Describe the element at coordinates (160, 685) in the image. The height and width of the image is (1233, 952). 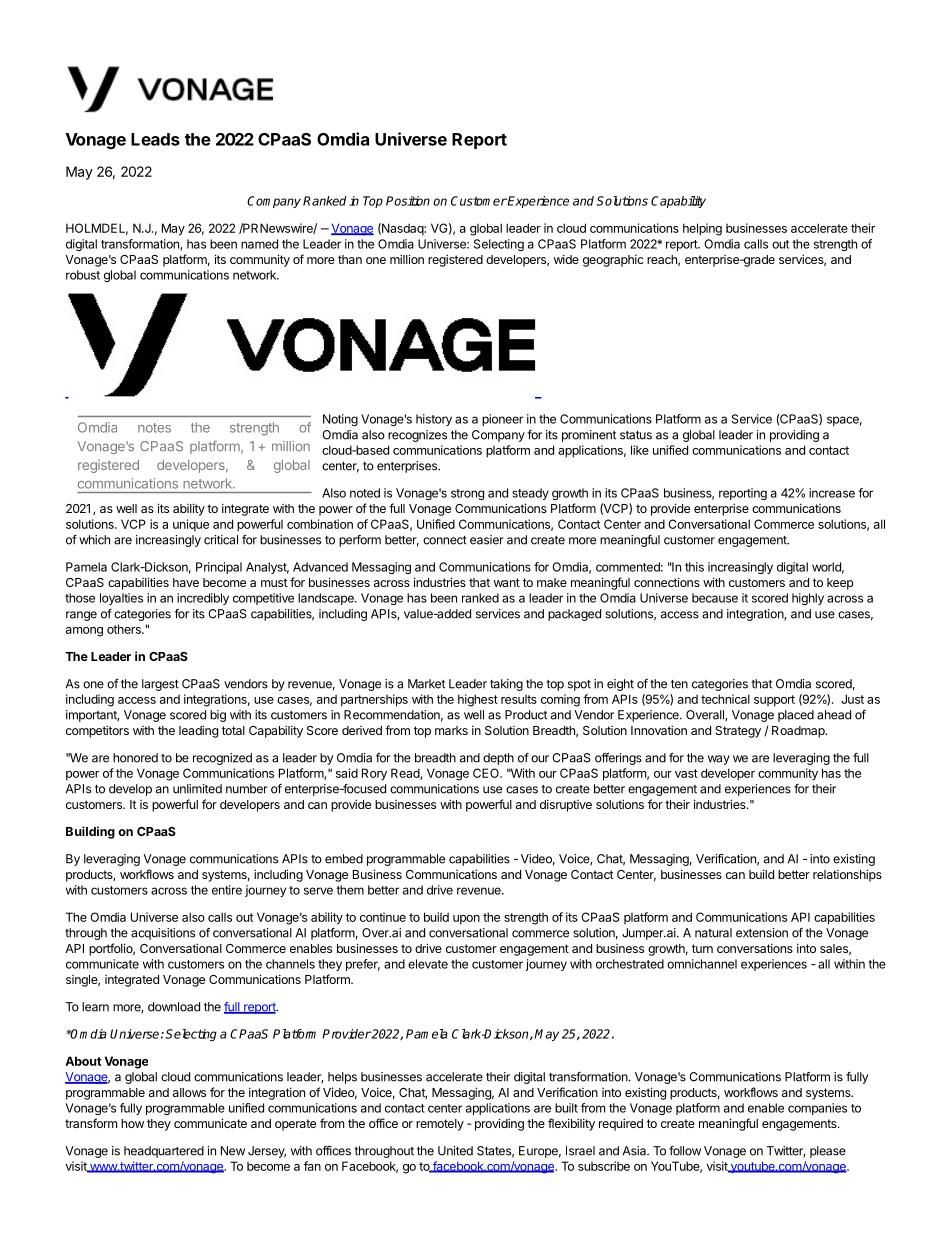
I see `largest` at that location.
